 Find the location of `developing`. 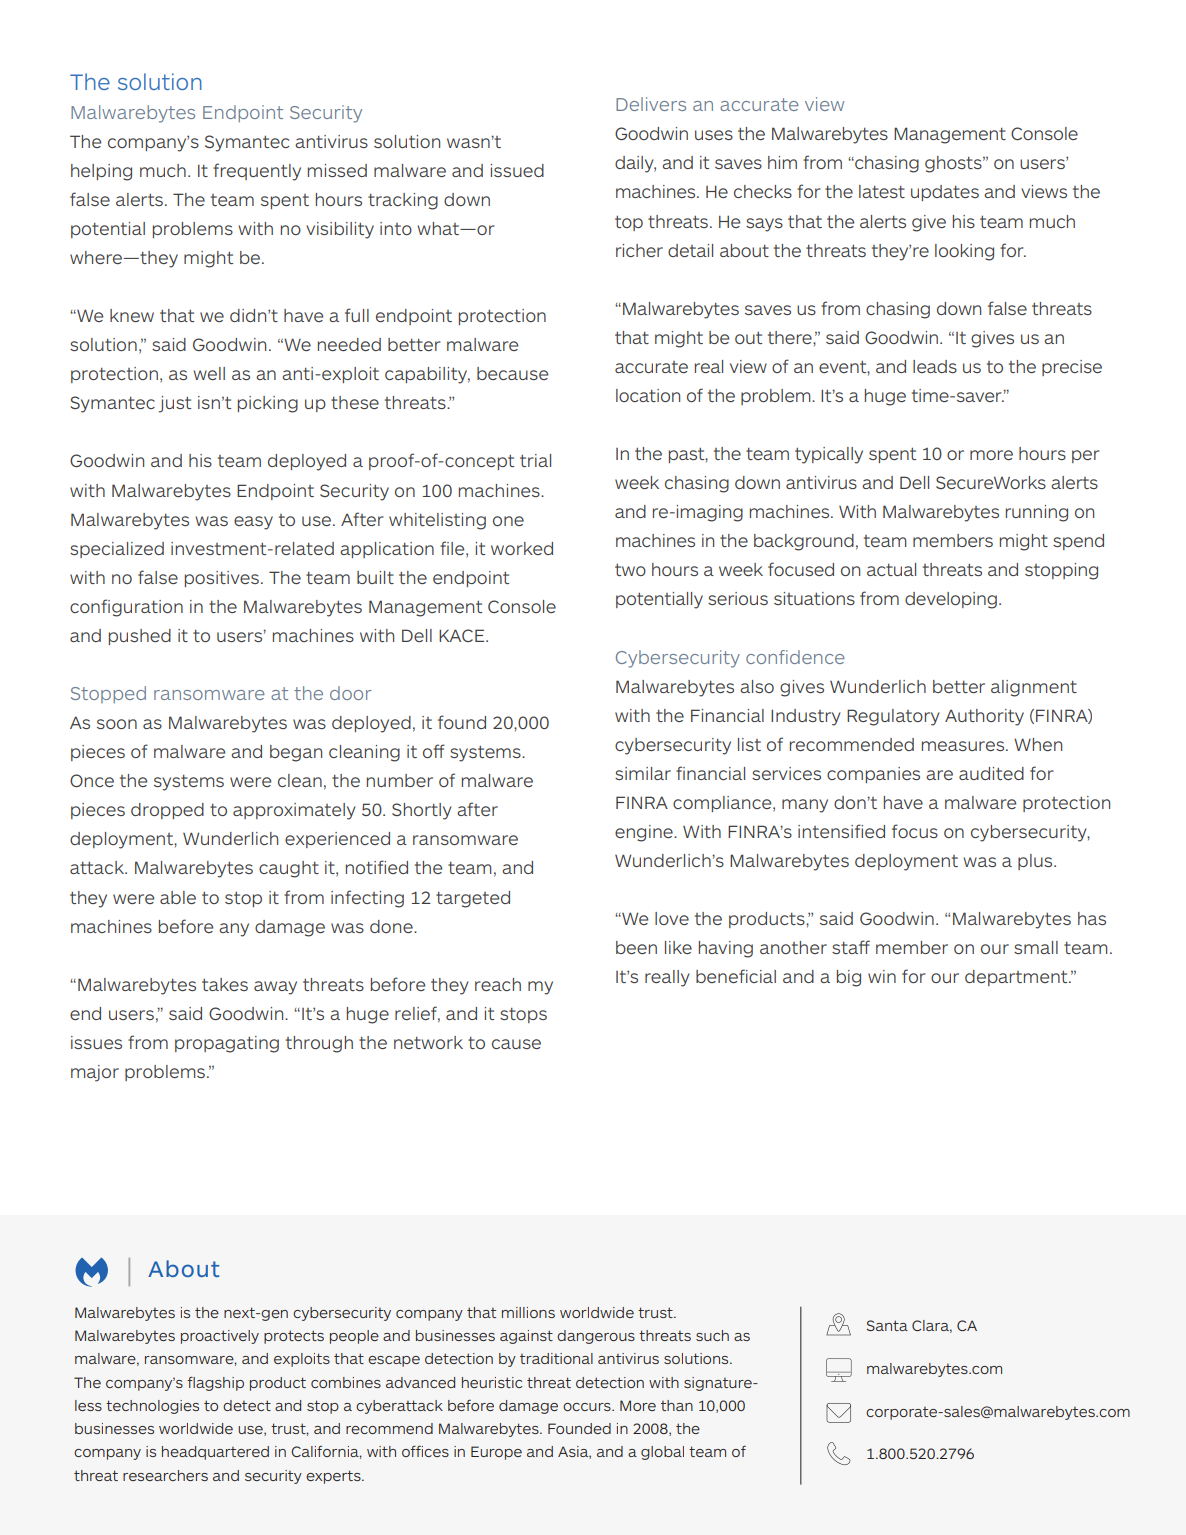

developing is located at coordinates (951, 600).
